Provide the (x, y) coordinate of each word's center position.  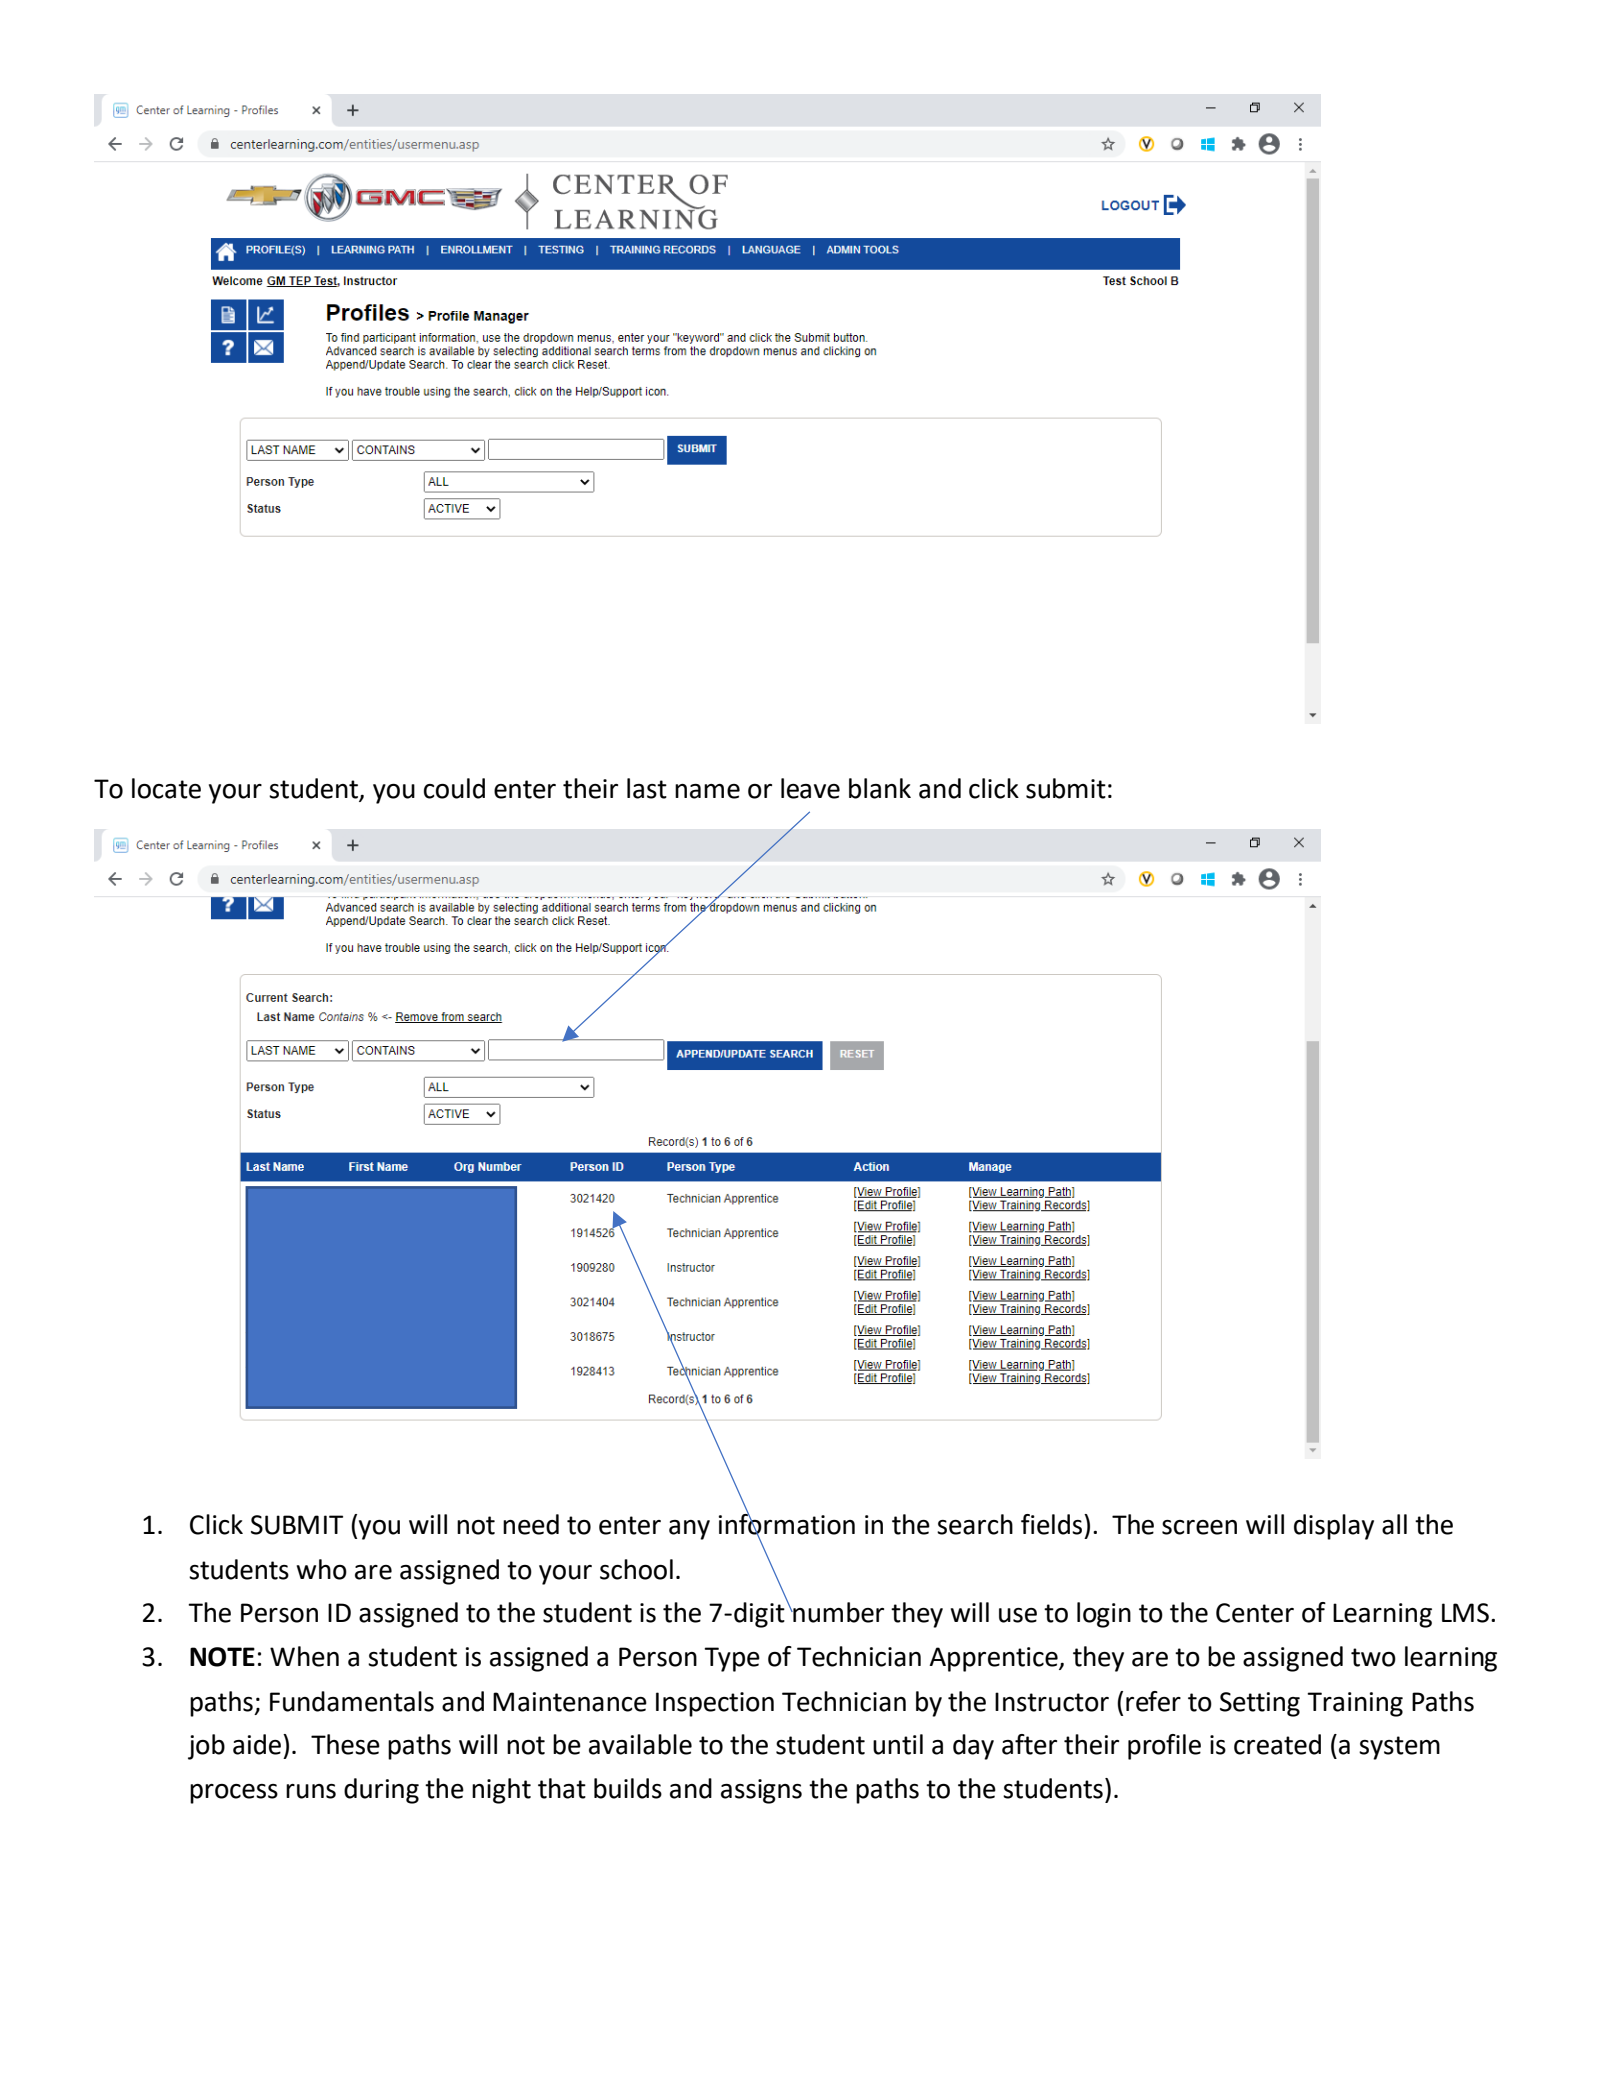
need (531, 1524)
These (345, 1744)
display (1334, 1527)
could (454, 788)
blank (880, 788)
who (322, 1569)
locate (166, 788)
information (787, 1524)
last (647, 788)
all (1394, 1524)
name (707, 791)
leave (810, 788)
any (689, 1530)
